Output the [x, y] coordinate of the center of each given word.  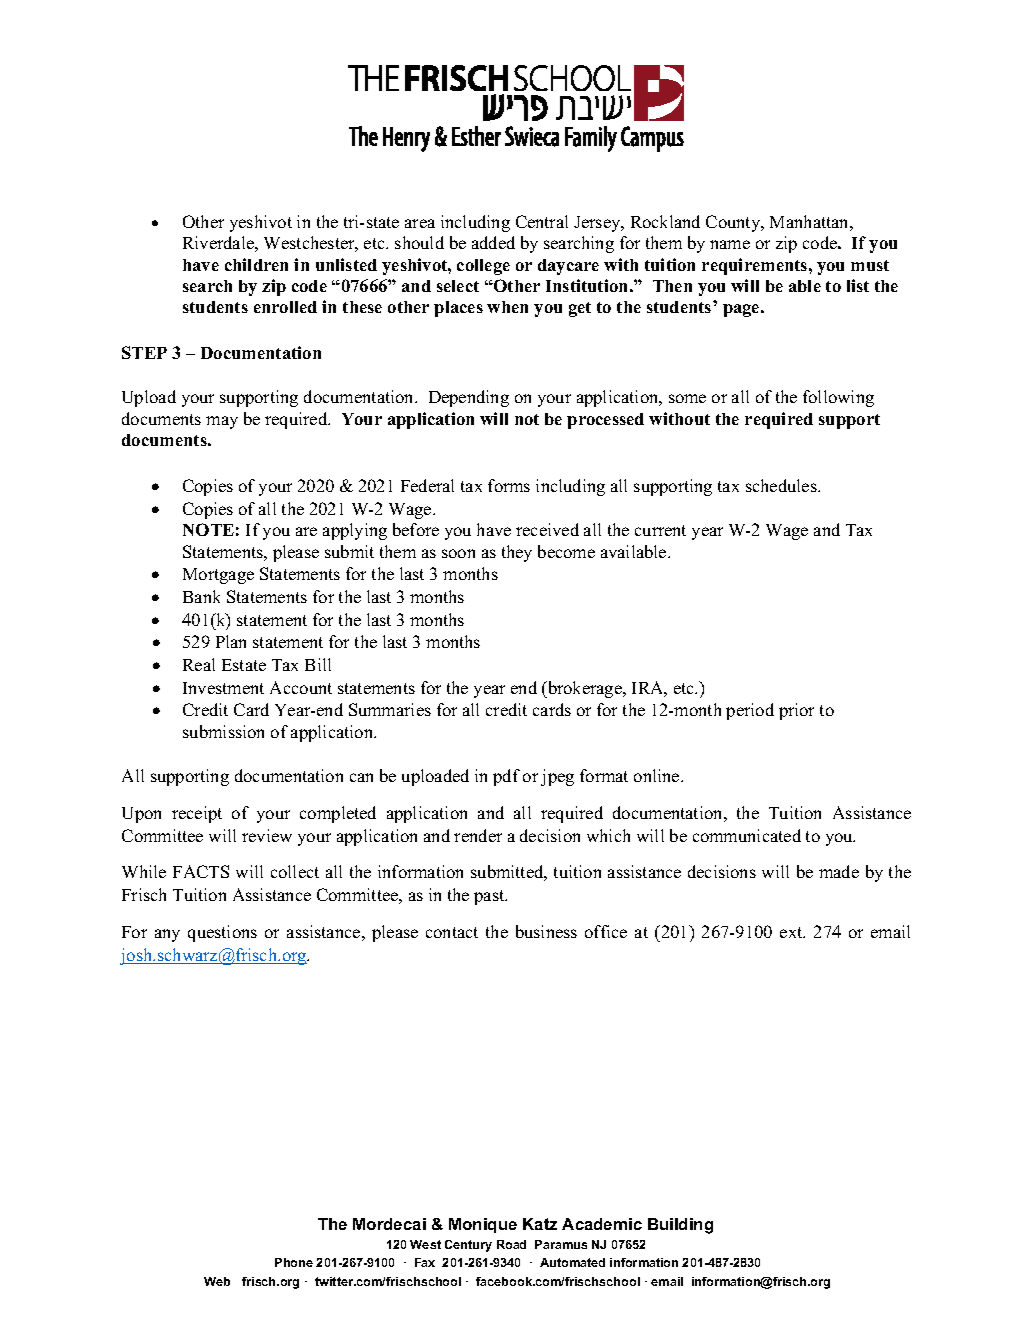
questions [222, 933]
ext [792, 932]
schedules [782, 485]
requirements [756, 266]
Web [217, 1281]
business [546, 931]
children [256, 264]
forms [509, 485]
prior [796, 711]
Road [511, 1244]
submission [223, 731]
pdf [506, 777]
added [493, 242]
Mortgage [218, 576]
